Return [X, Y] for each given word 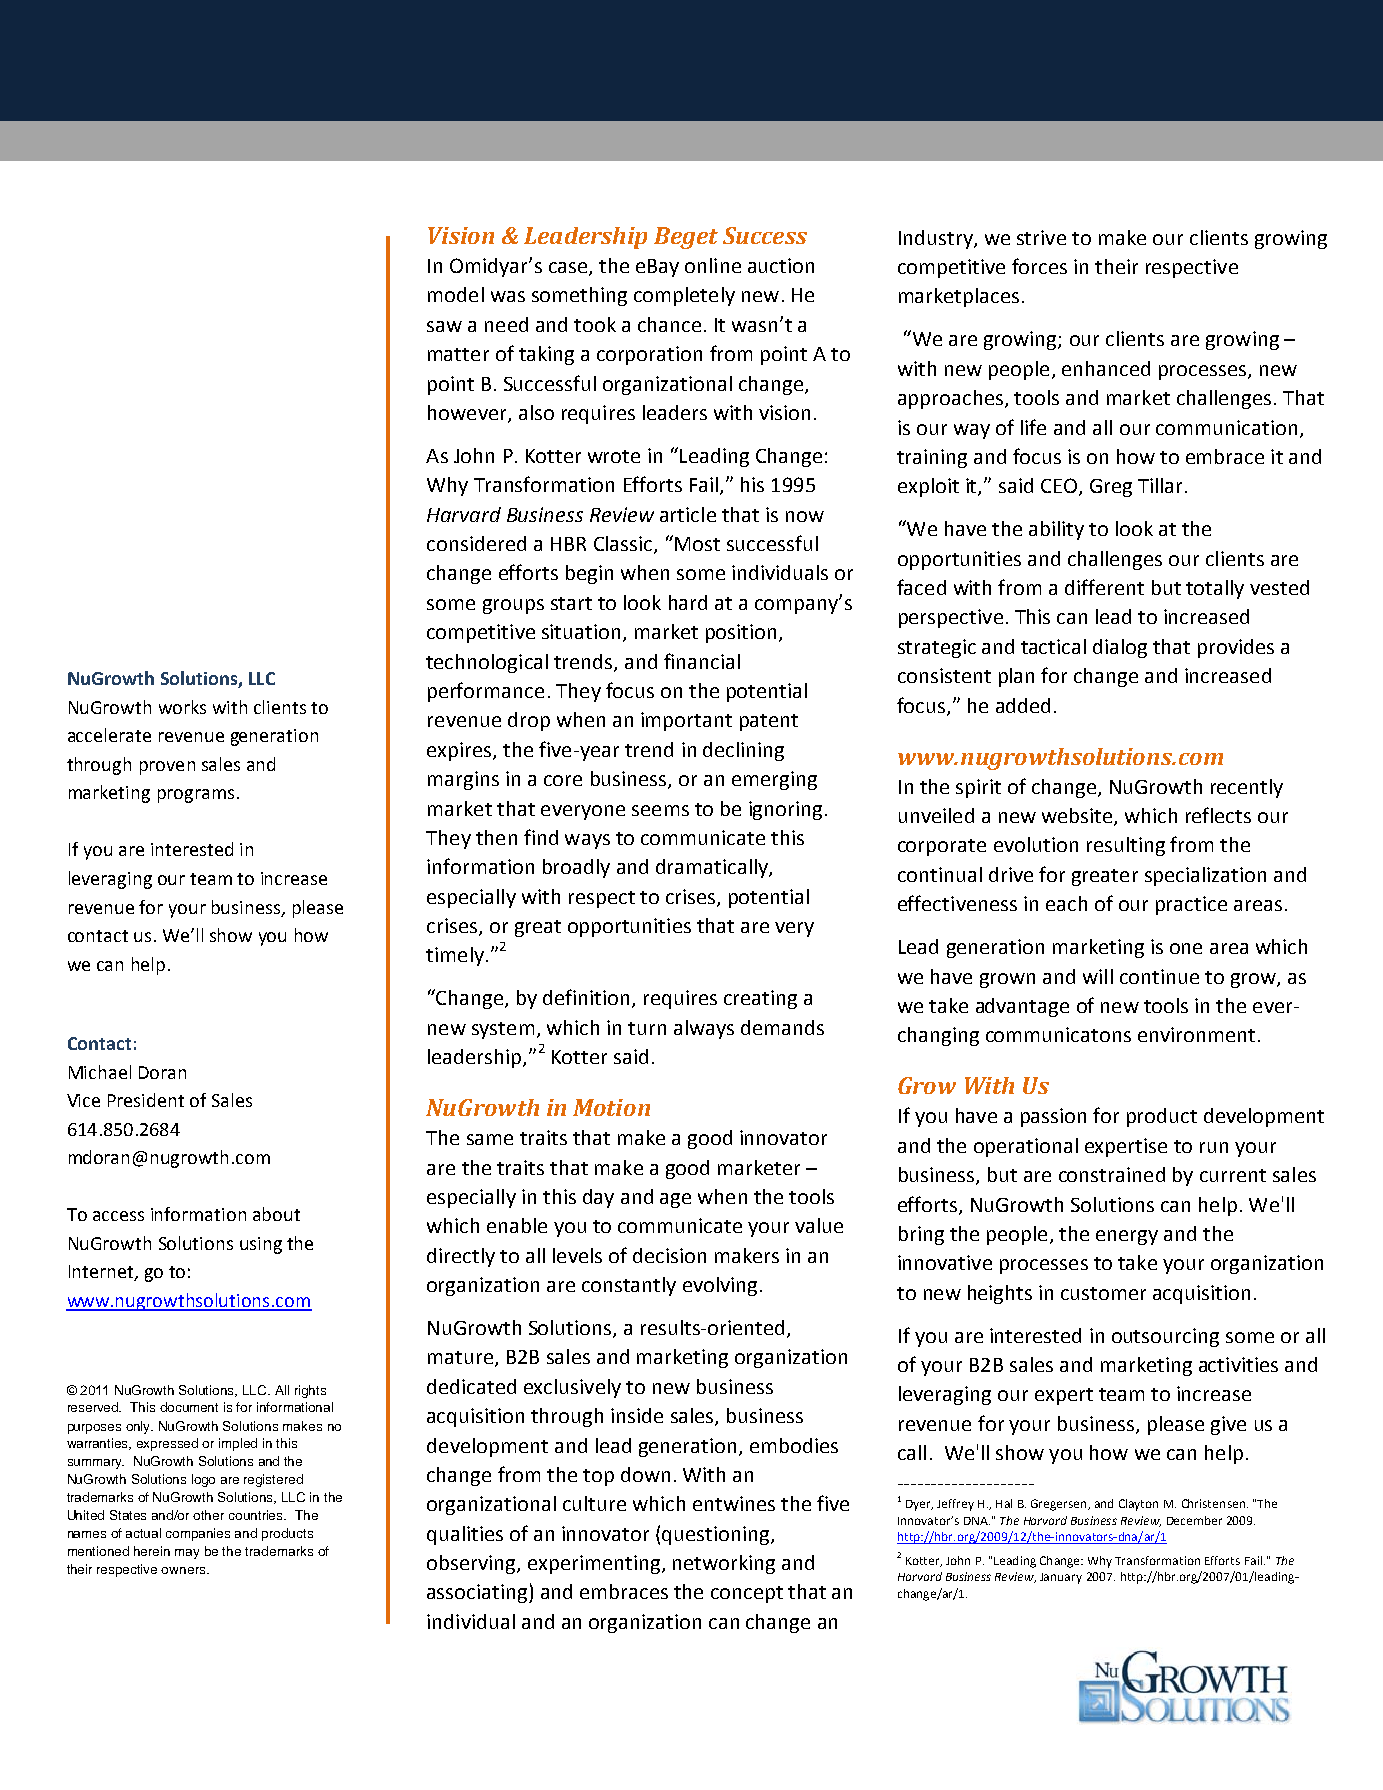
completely [684, 296]
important [686, 721]
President [146, 1100]
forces [1039, 266]
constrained [1112, 1174]
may [187, 1554]
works [182, 707]
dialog [1120, 648]
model [456, 294]
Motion [611, 1107]
